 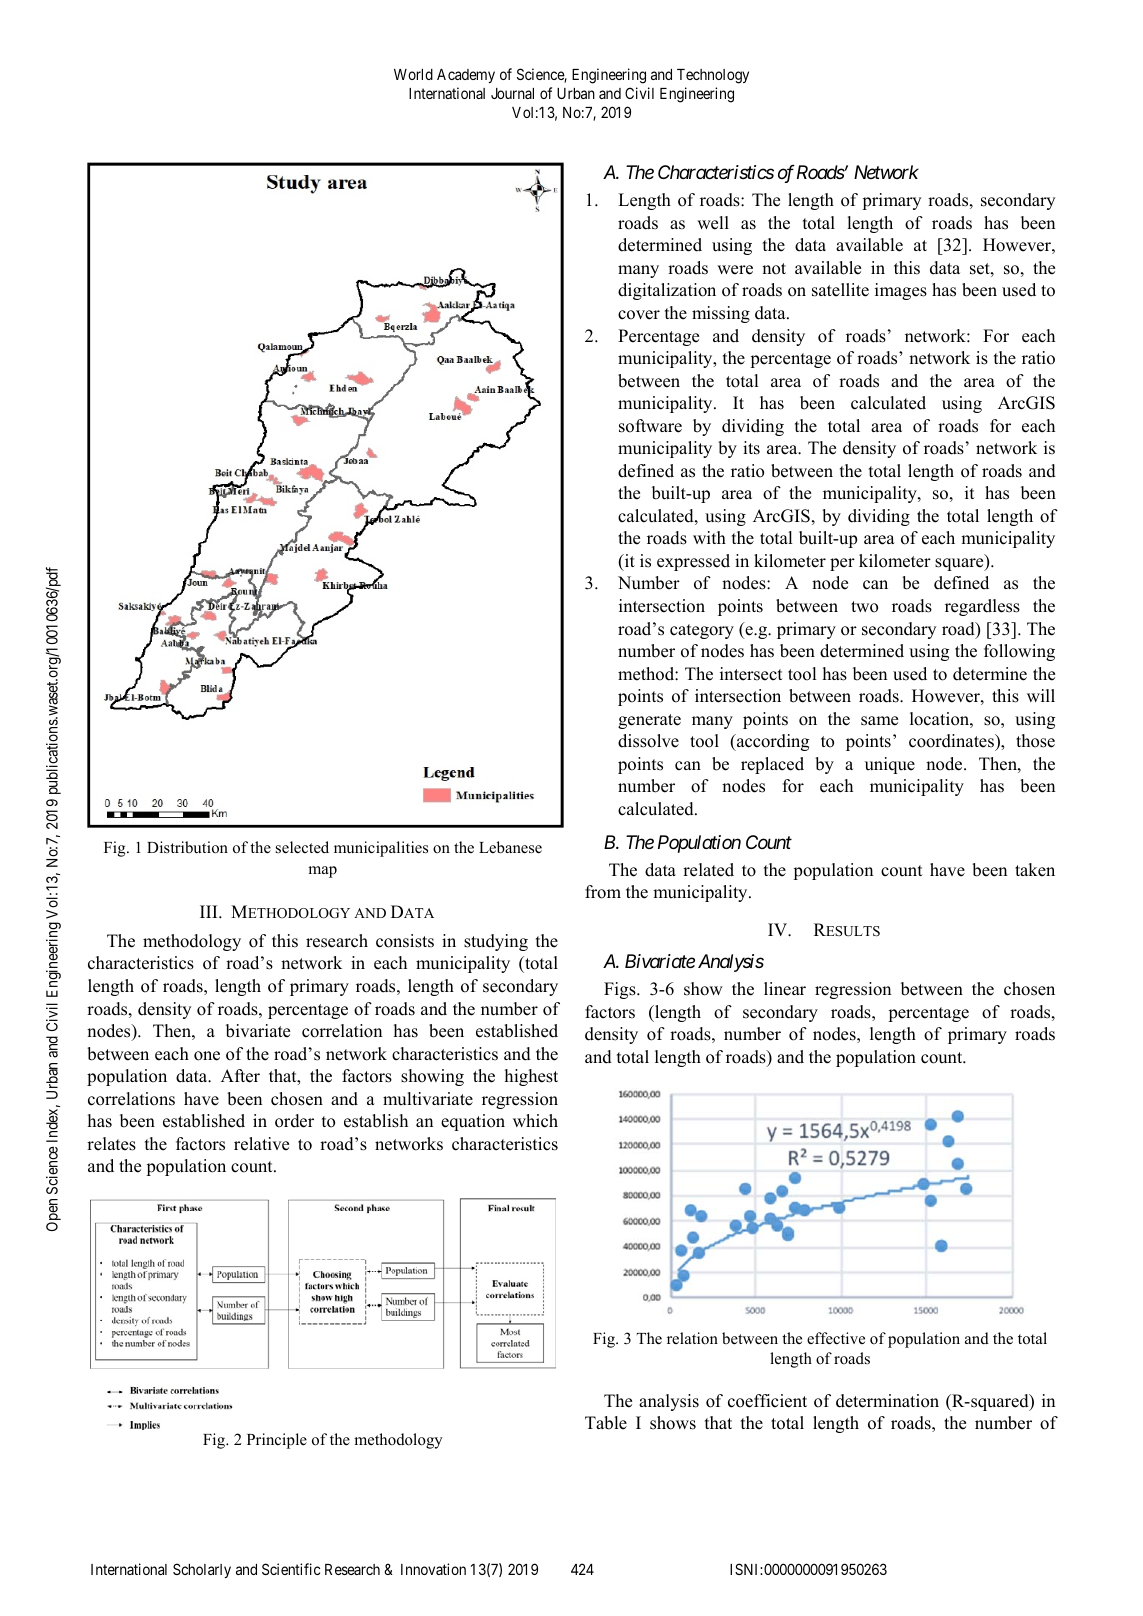 I want to click on which, so click(x=535, y=1121).
